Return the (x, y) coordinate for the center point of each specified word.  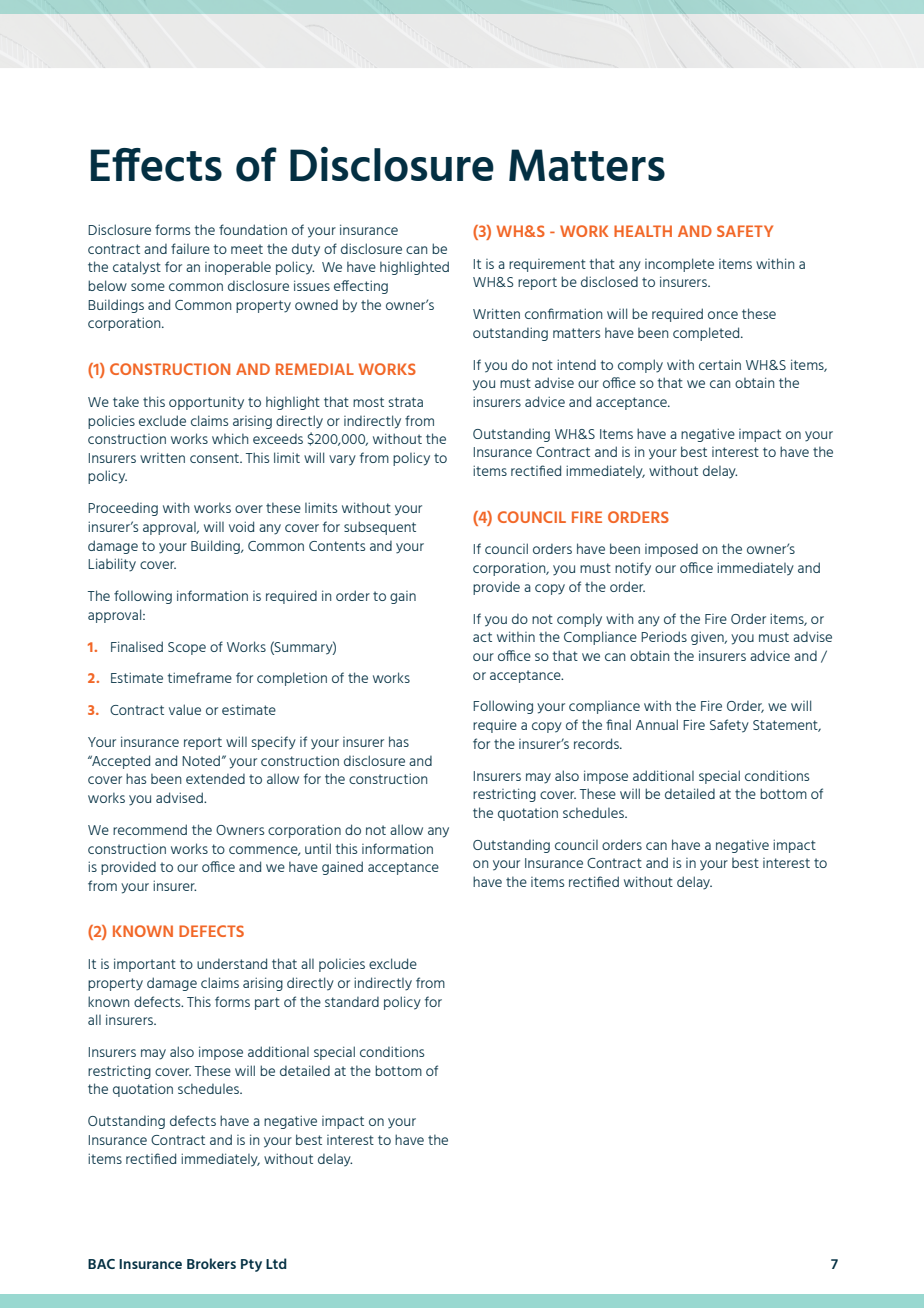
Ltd (276, 1263)
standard (352, 1002)
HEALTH (643, 231)
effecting (361, 287)
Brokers (211, 1263)
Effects (156, 165)
